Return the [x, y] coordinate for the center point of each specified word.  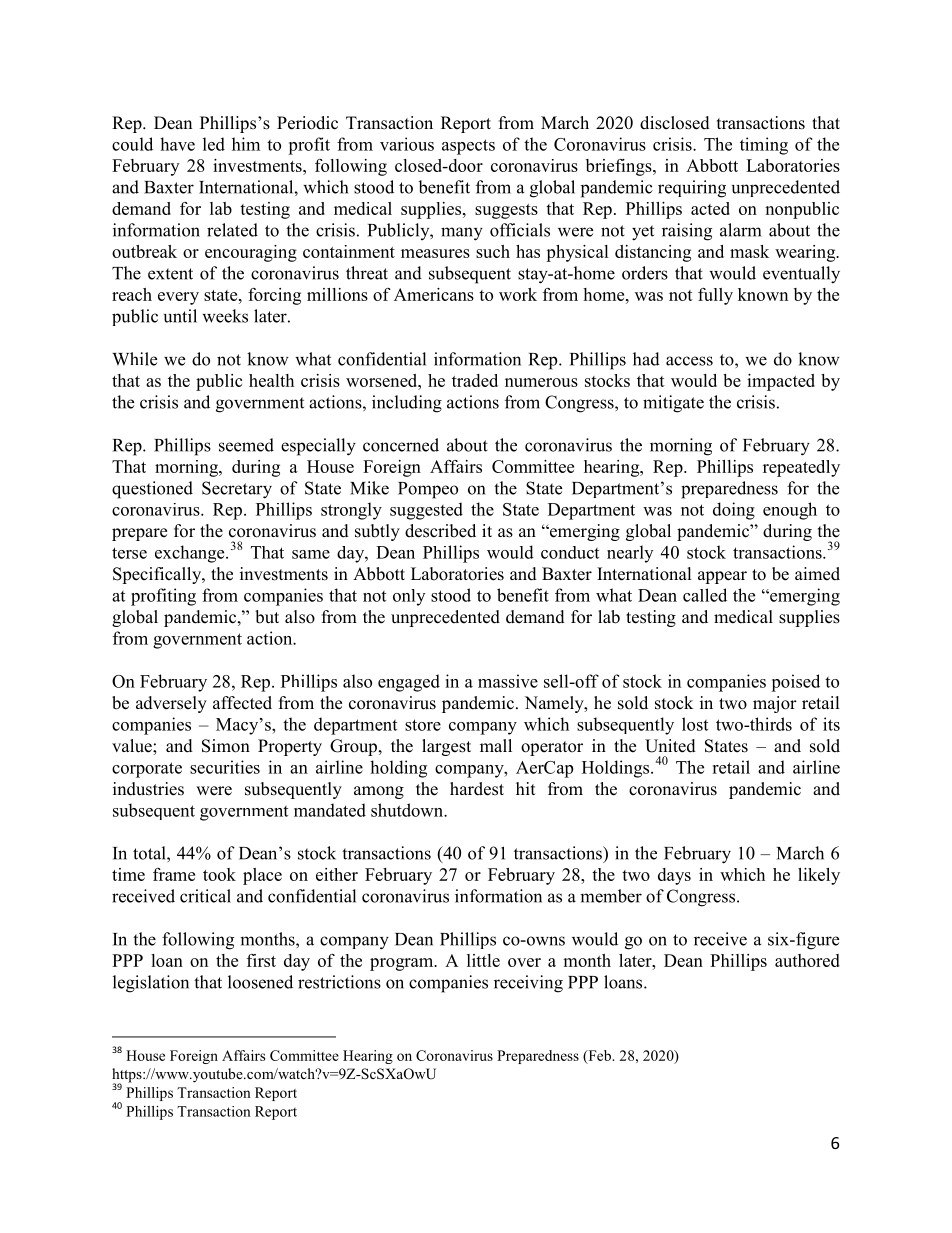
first [261, 960]
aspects [468, 147]
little [483, 960]
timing [764, 146]
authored [807, 960]
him [246, 144]
